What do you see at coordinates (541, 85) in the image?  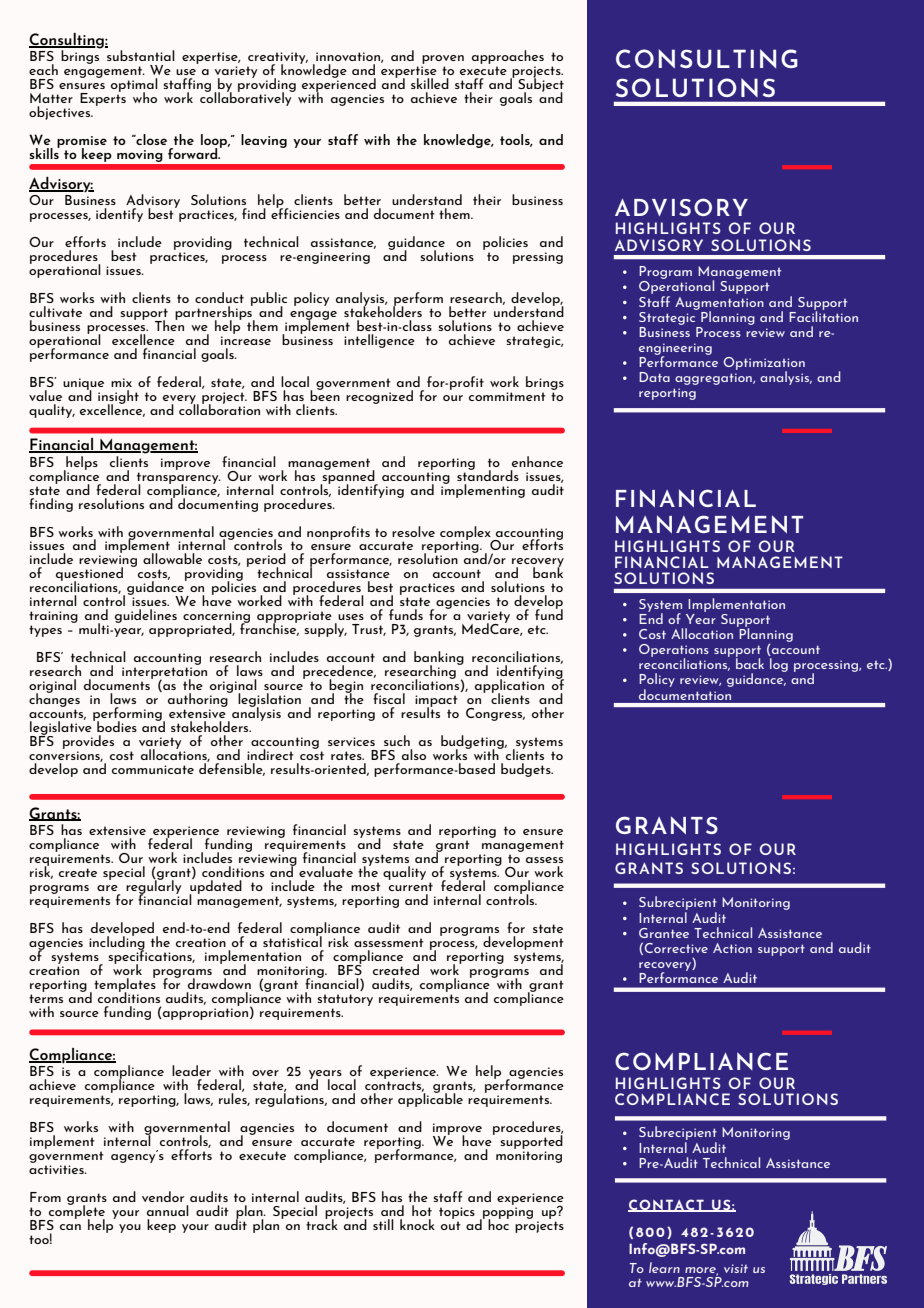 I see `Subject` at bounding box center [541, 85].
